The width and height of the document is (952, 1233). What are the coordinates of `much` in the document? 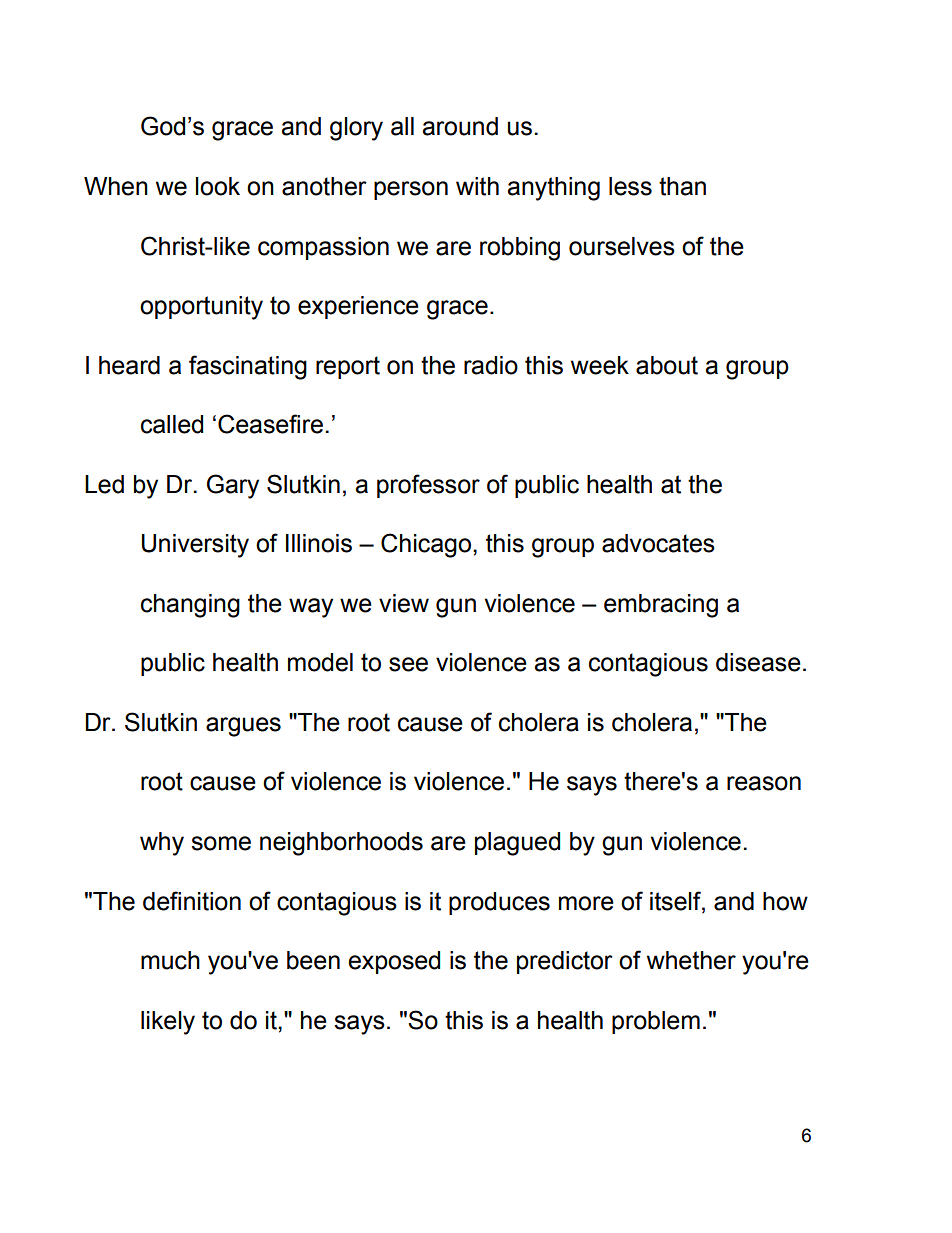 It's located at (170, 960).
